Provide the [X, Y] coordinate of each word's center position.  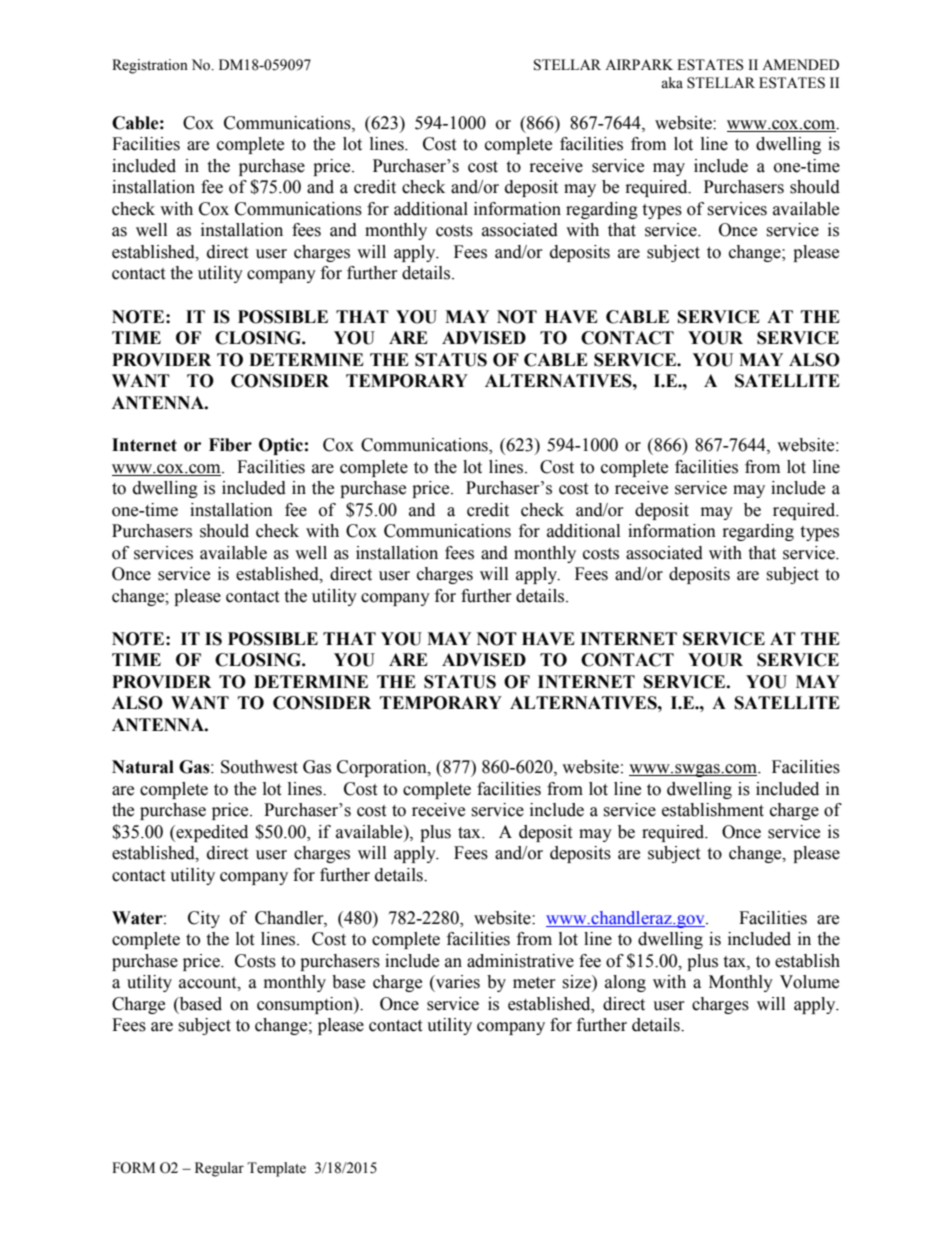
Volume [809, 982]
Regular [219, 1169]
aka [672, 83]
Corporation [383, 768]
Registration [150, 66]
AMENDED [800, 64]
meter [534, 983]
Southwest [259, 767]
